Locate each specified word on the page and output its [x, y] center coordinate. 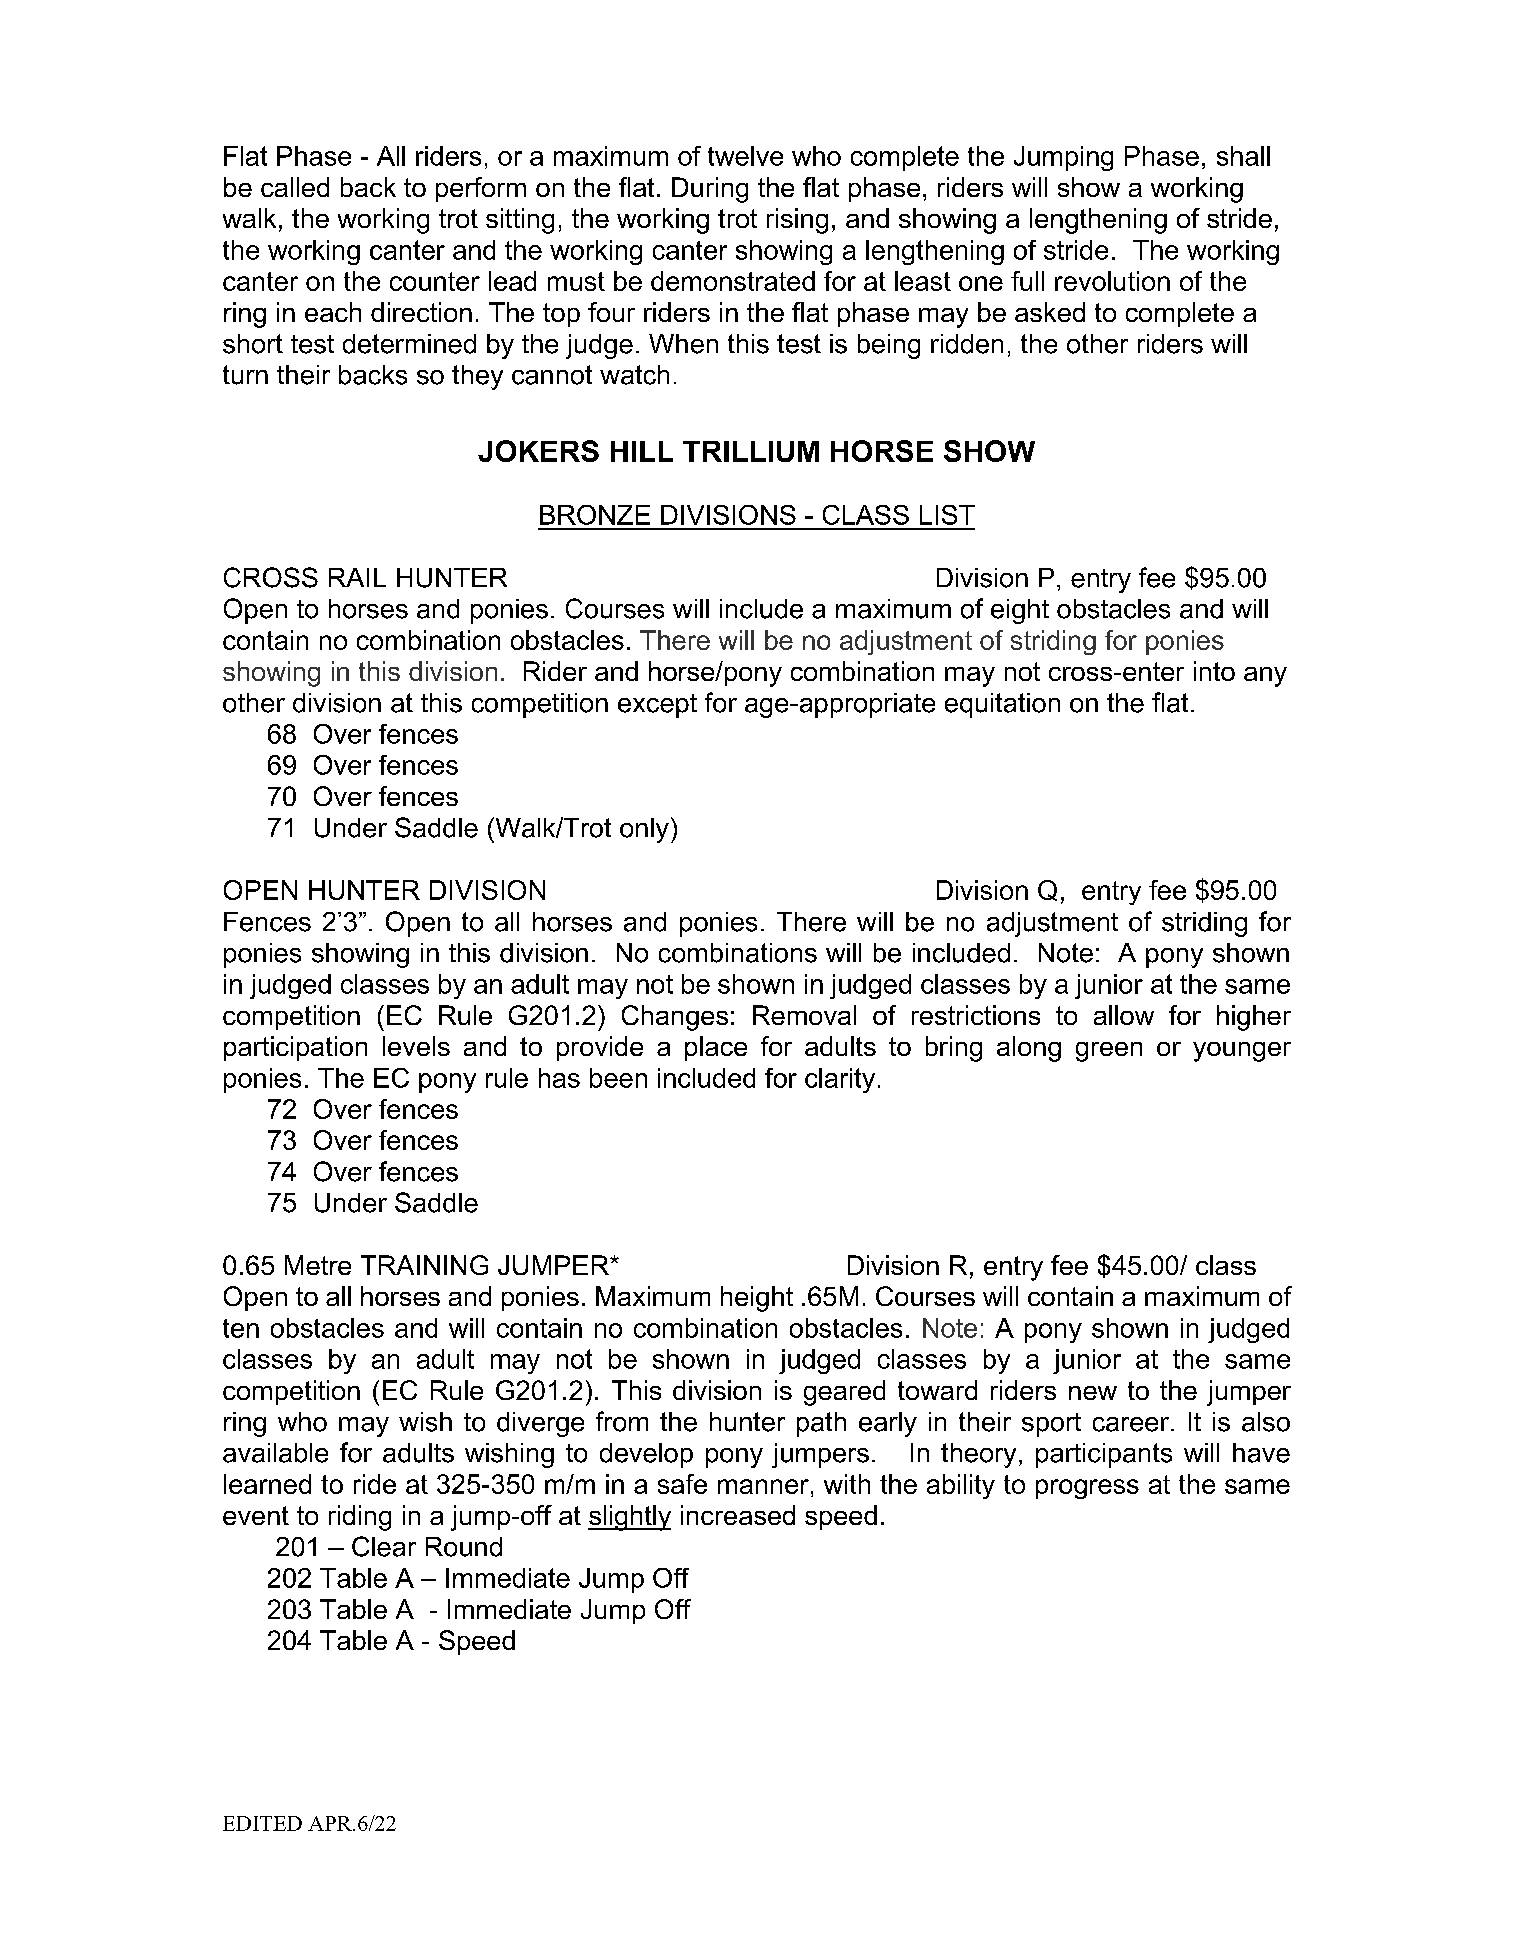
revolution [1112, 281]
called [295, 187]
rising [797, 221]
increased [738, 1515]
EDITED [262, 1823]
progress [1087, 1489]
